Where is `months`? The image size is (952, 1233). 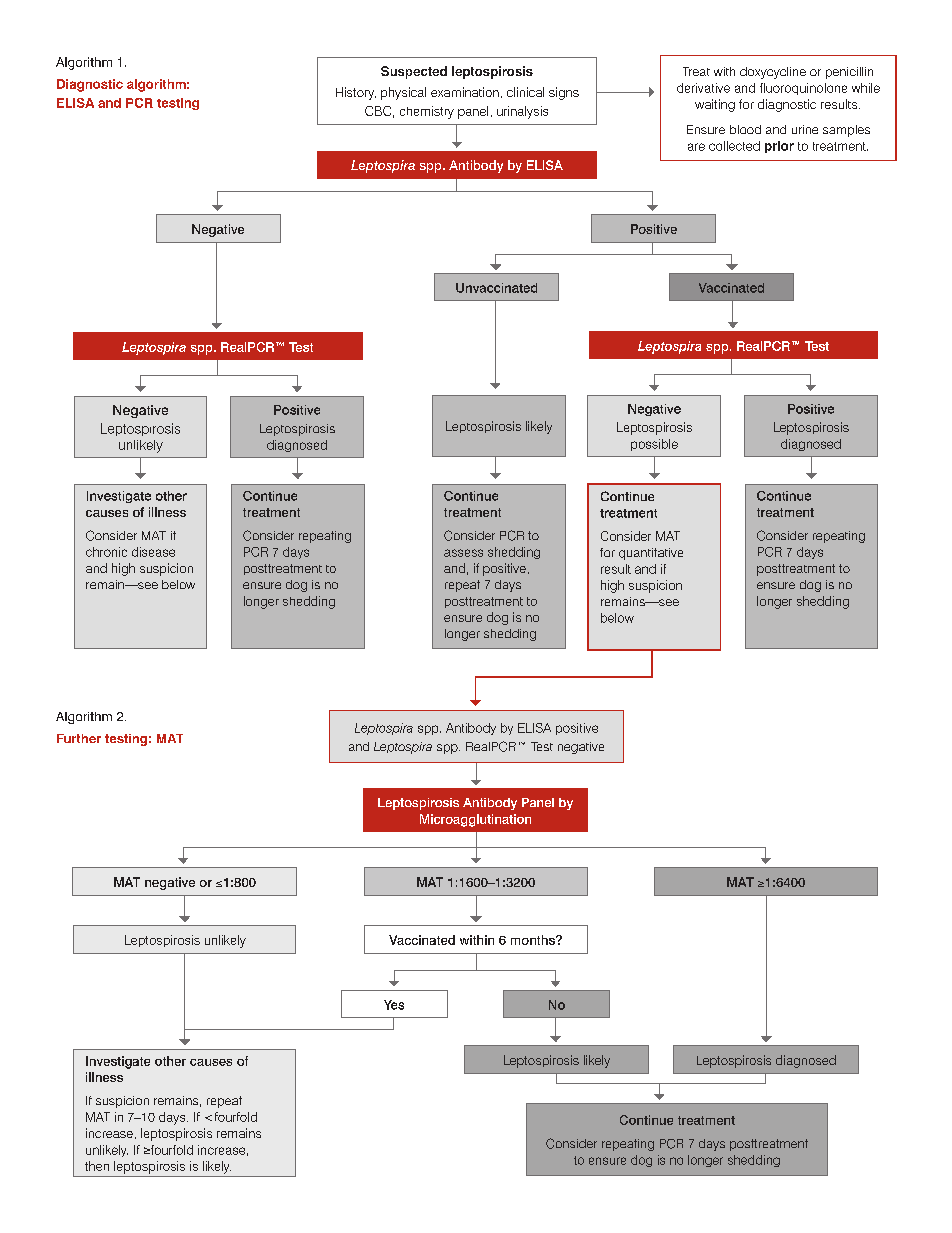 months is located at coordinates (534, 940).
